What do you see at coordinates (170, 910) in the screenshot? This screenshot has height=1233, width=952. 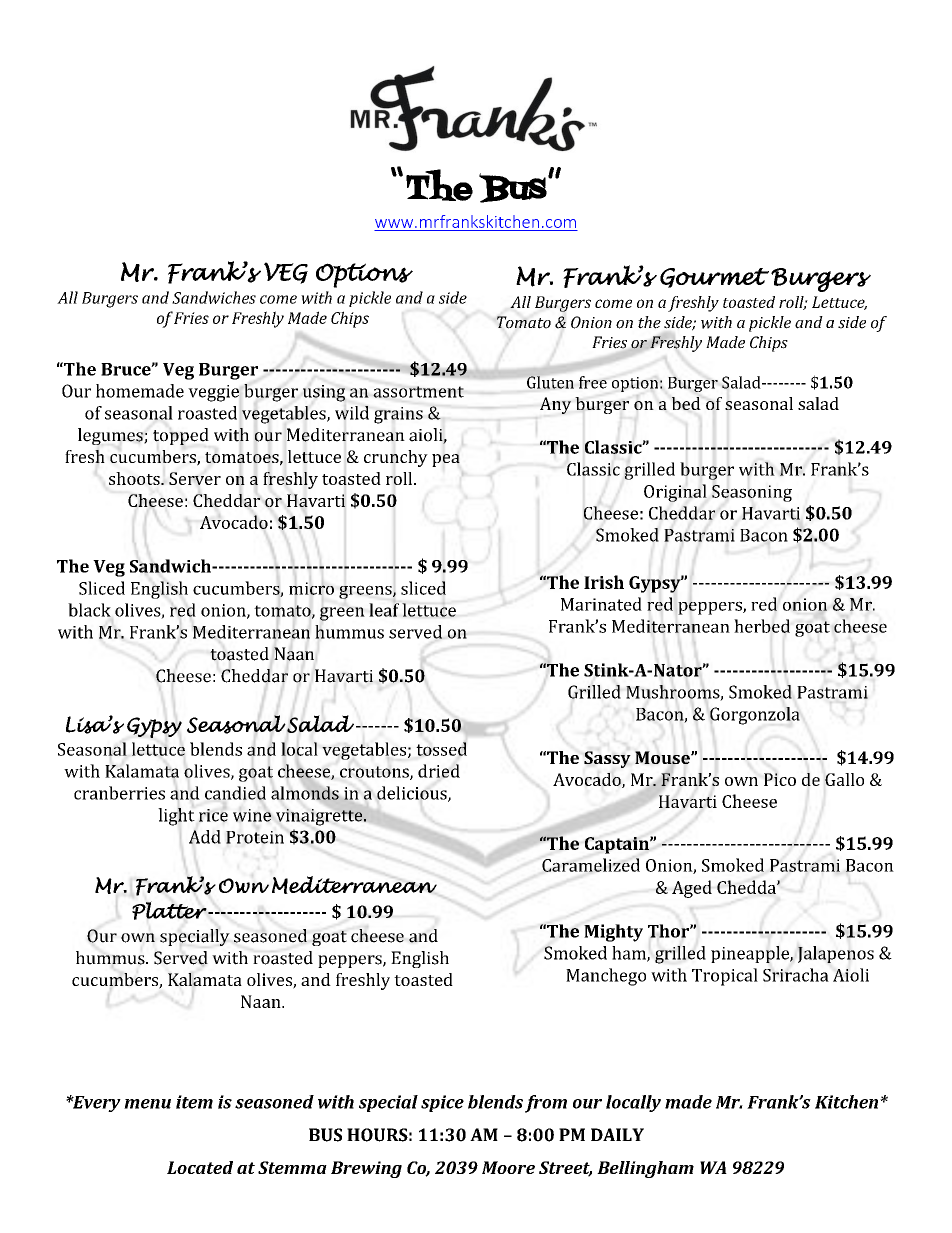 I see `Platter` at bounding box center [170, 910].
